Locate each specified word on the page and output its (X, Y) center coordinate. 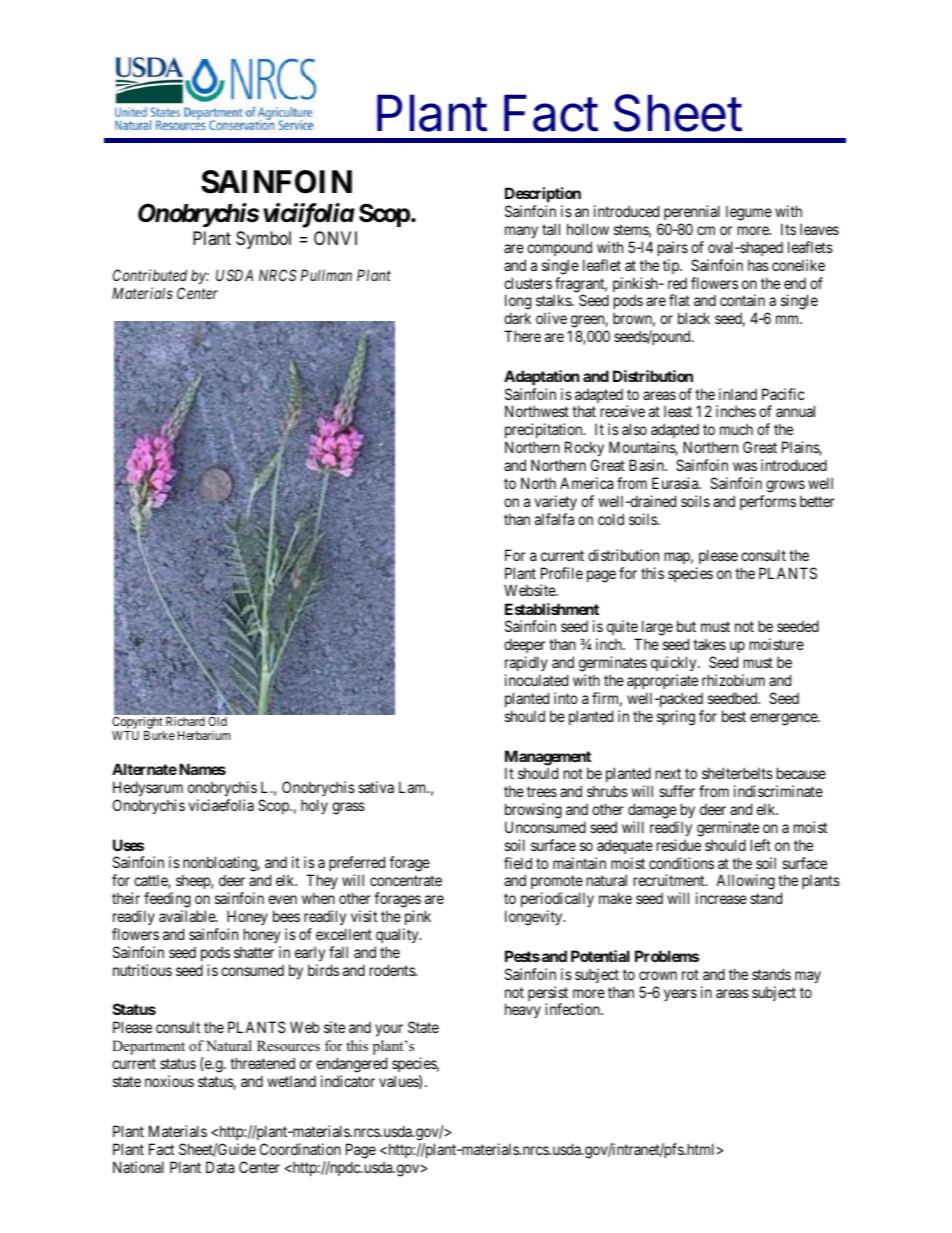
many (521, 232)
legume (749, 213)
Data (220, 1167)
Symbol (263, 240)
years (680, 995)
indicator (348, 1081)
